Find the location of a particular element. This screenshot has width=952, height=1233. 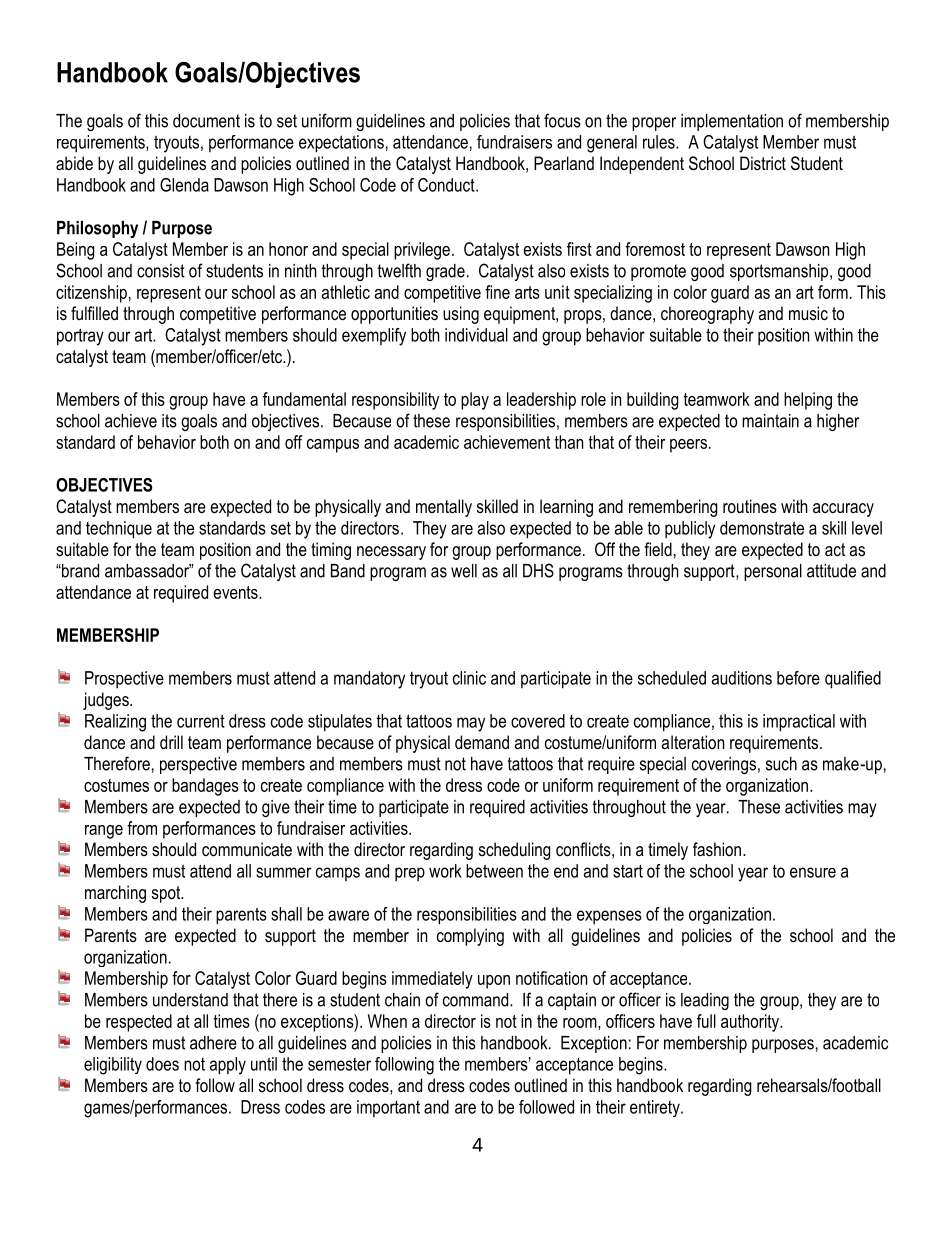

music is located at coordinates (808, 313).
